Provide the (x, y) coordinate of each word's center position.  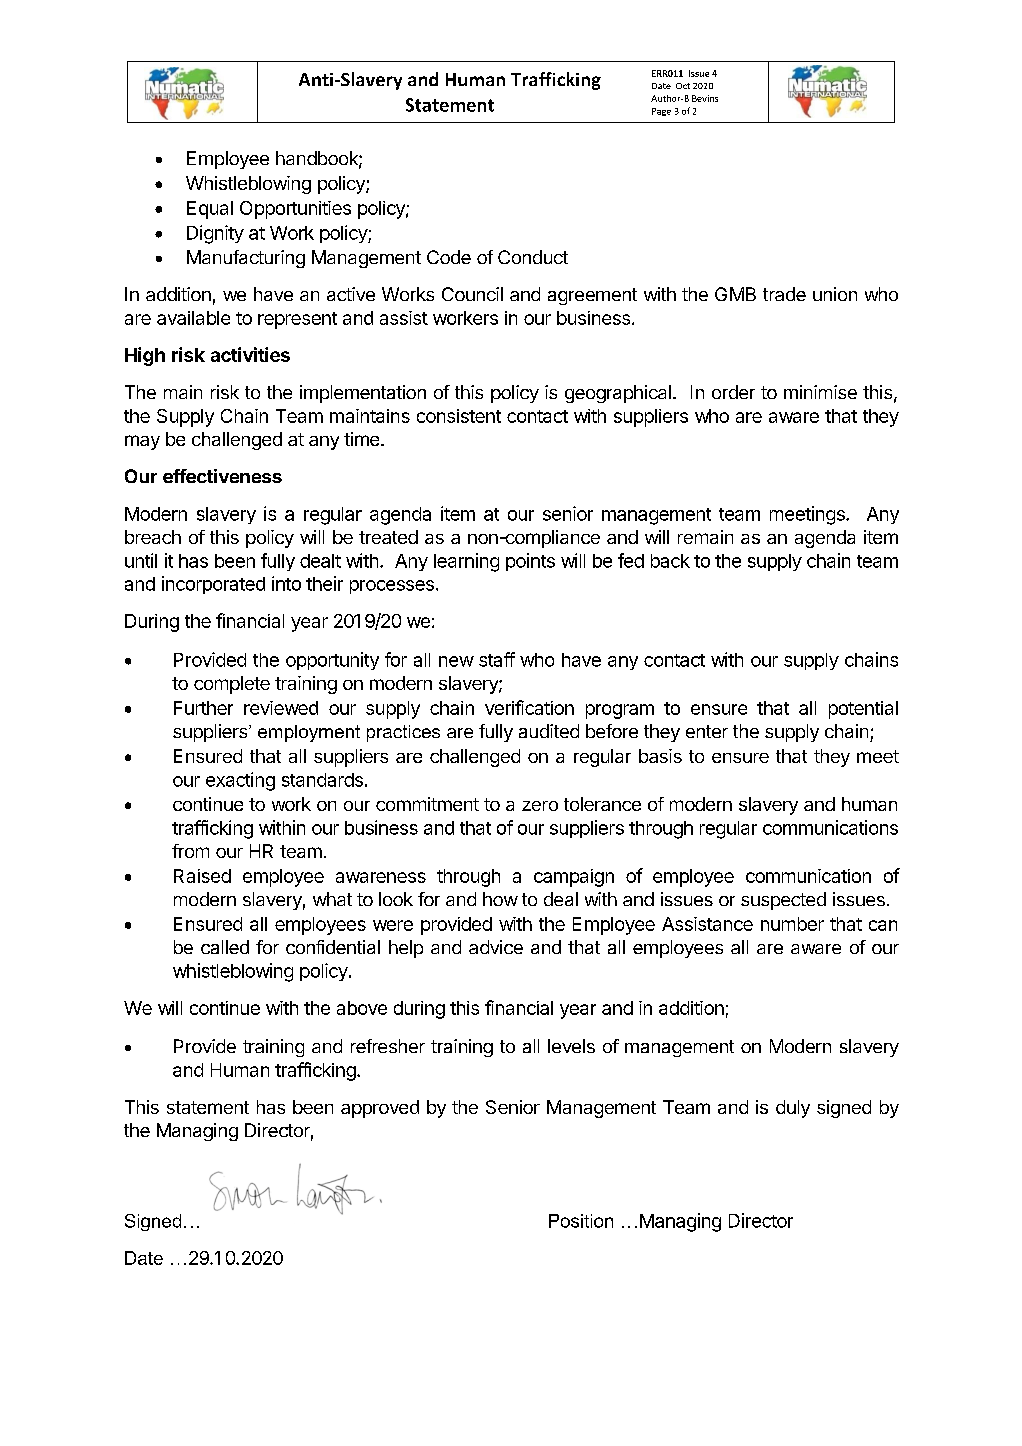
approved (380, 1109)
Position (581, 1221)
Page (661, 112)
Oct (683, 86)
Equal (210, 210)
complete (232, 685)
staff (497, 659)
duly (793, 1109)
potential (863, 710)
